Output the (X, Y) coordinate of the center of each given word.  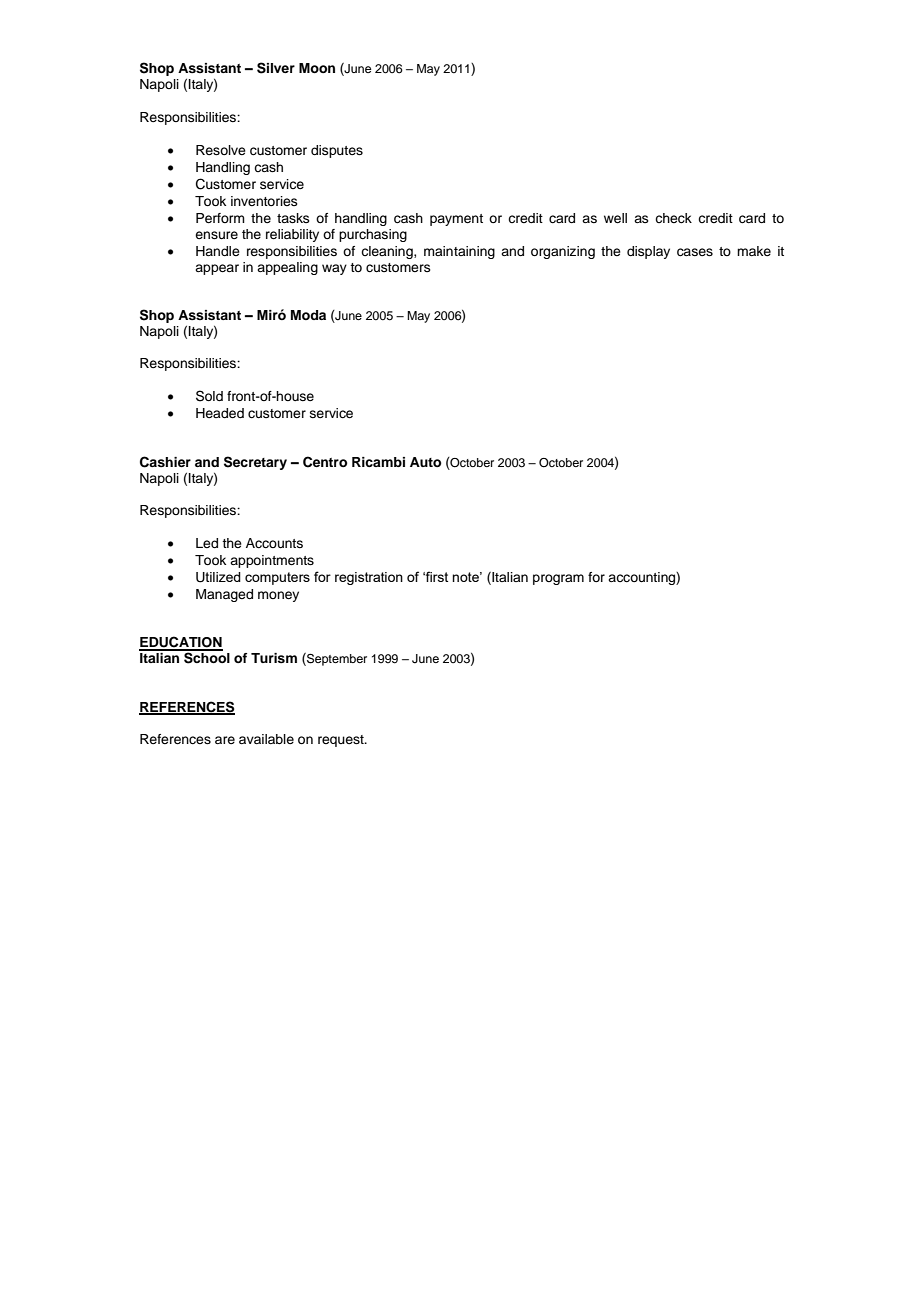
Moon (317, 68)
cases (695, 252)
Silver (276, 68)
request (342, 741)
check (673, 218)
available (266, 739)
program (558, 579)
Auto (425, 462)
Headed (220, 413)
